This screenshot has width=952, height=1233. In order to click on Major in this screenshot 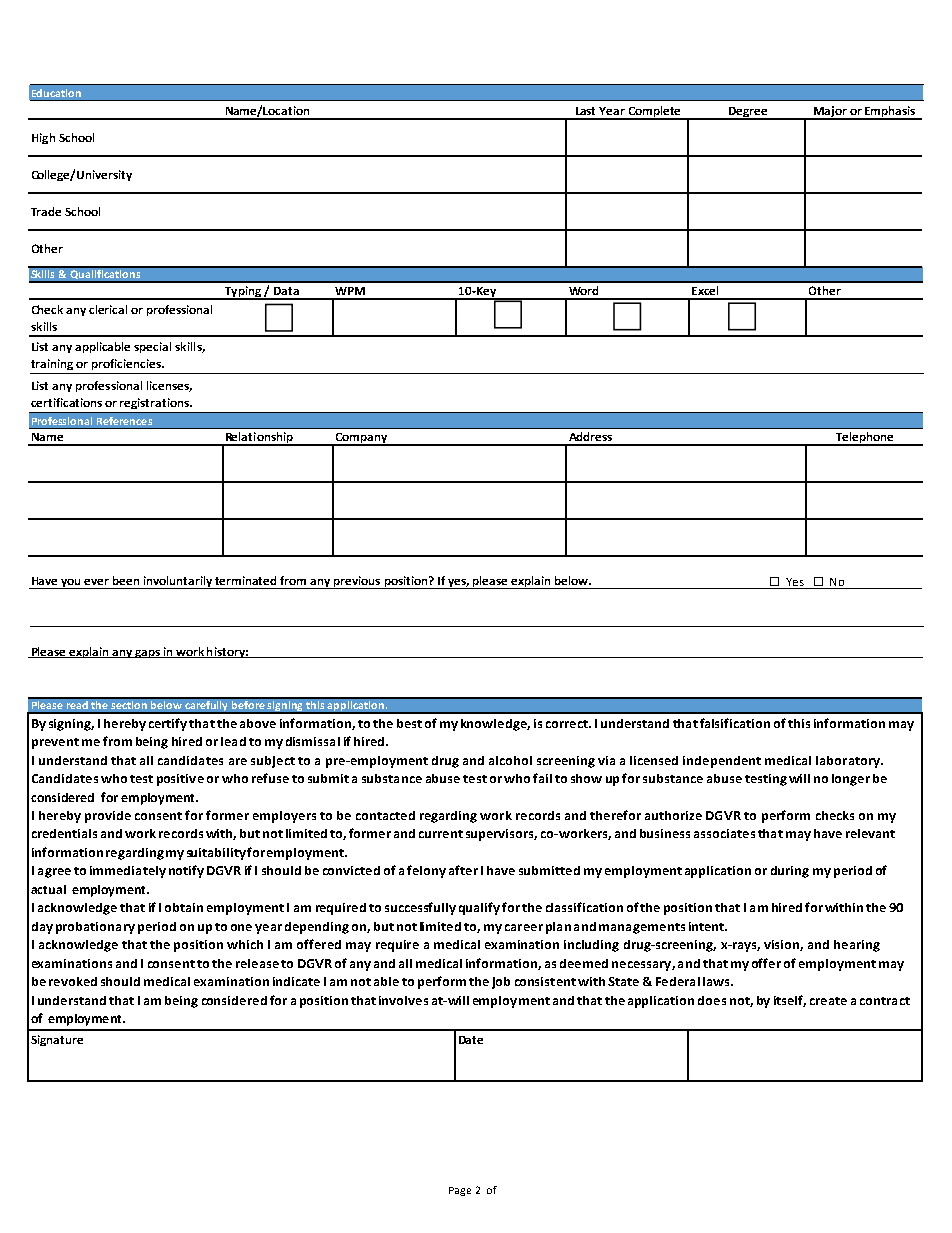, I will do `click(830, 112)`.
